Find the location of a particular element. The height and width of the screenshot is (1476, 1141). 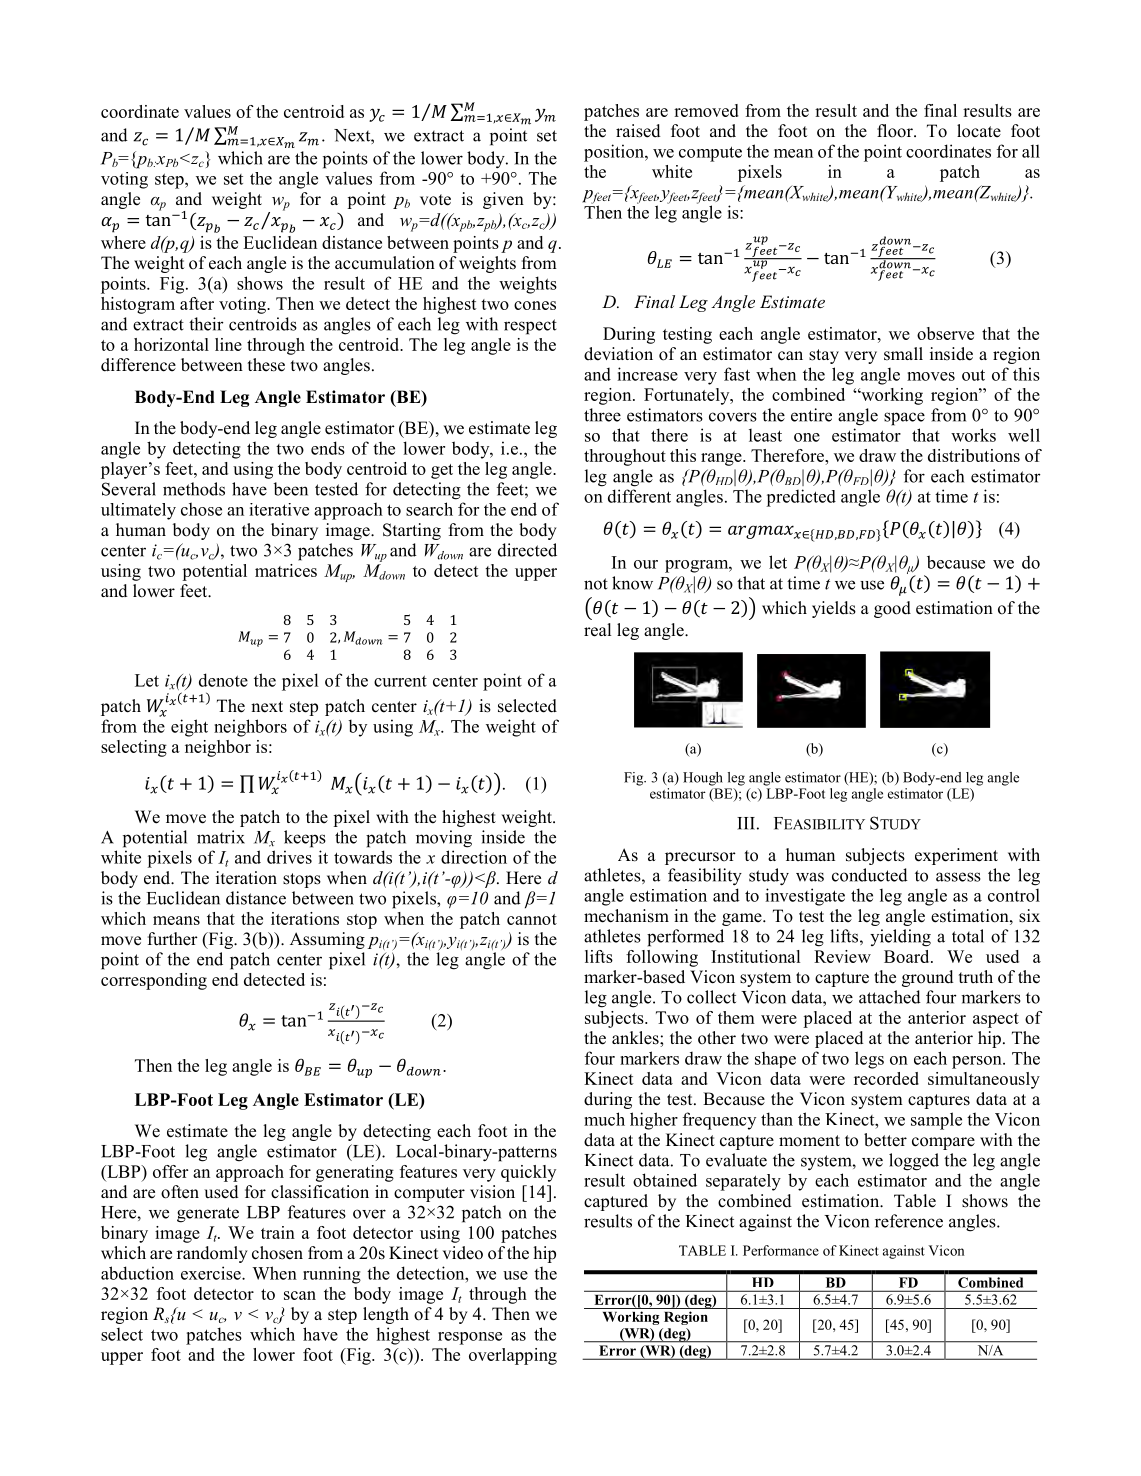

space is located at coordinates (904, 419).
